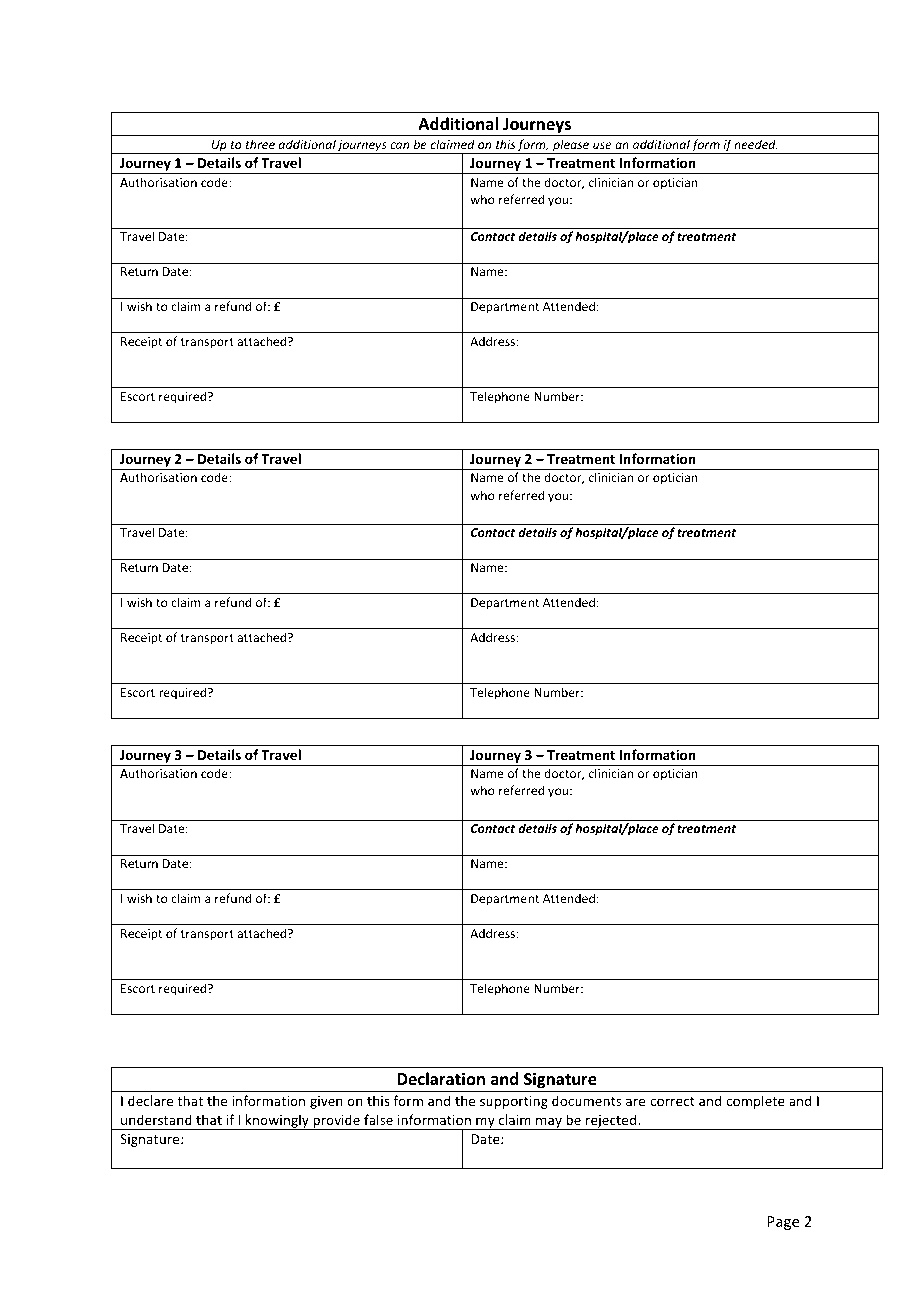  Describe the element at coordinates (586, 1100) in the screenshot. I see `documents` at that location.
